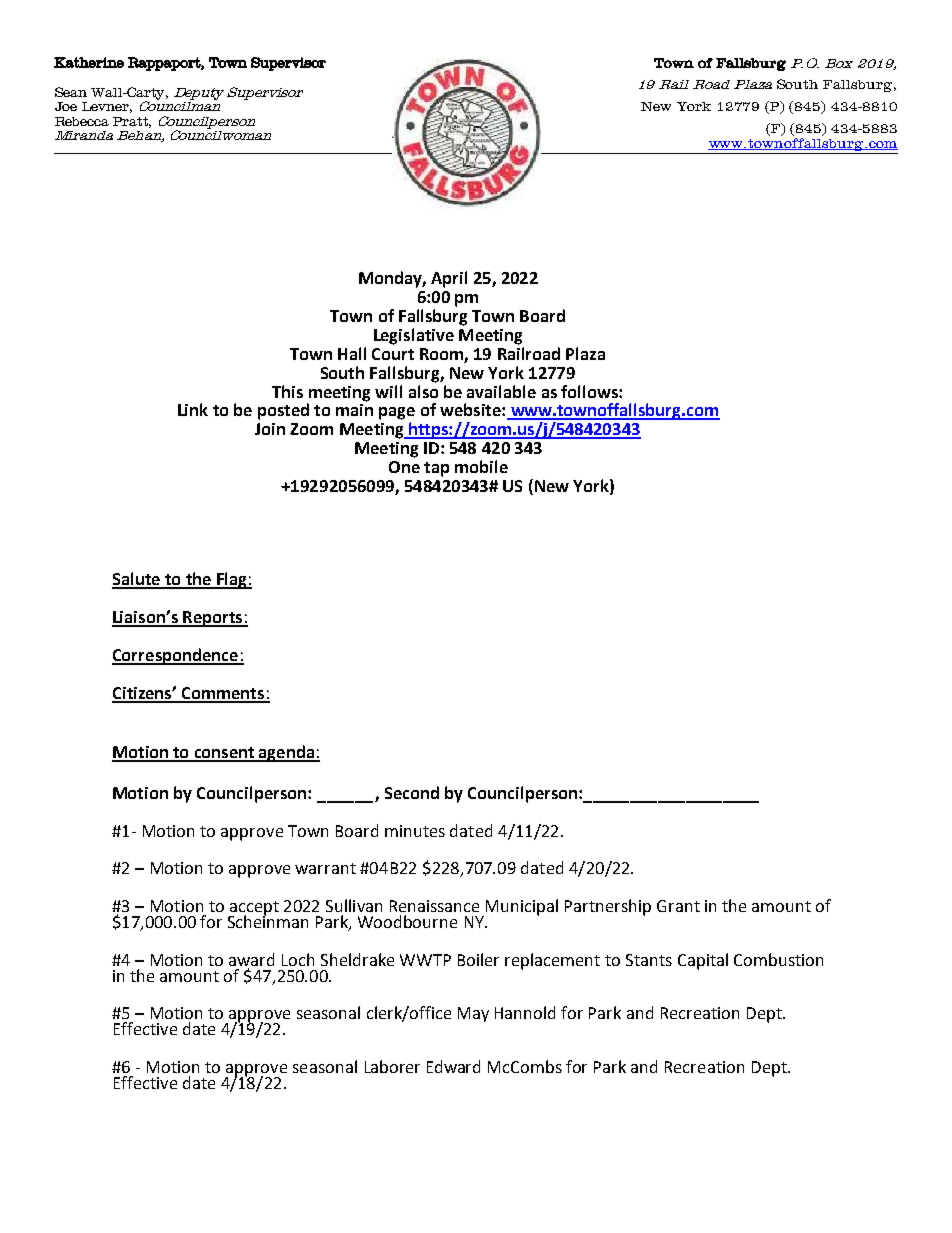 This screenshot has height=1233, width=952. I want to click on follows, so click(590, 391).
